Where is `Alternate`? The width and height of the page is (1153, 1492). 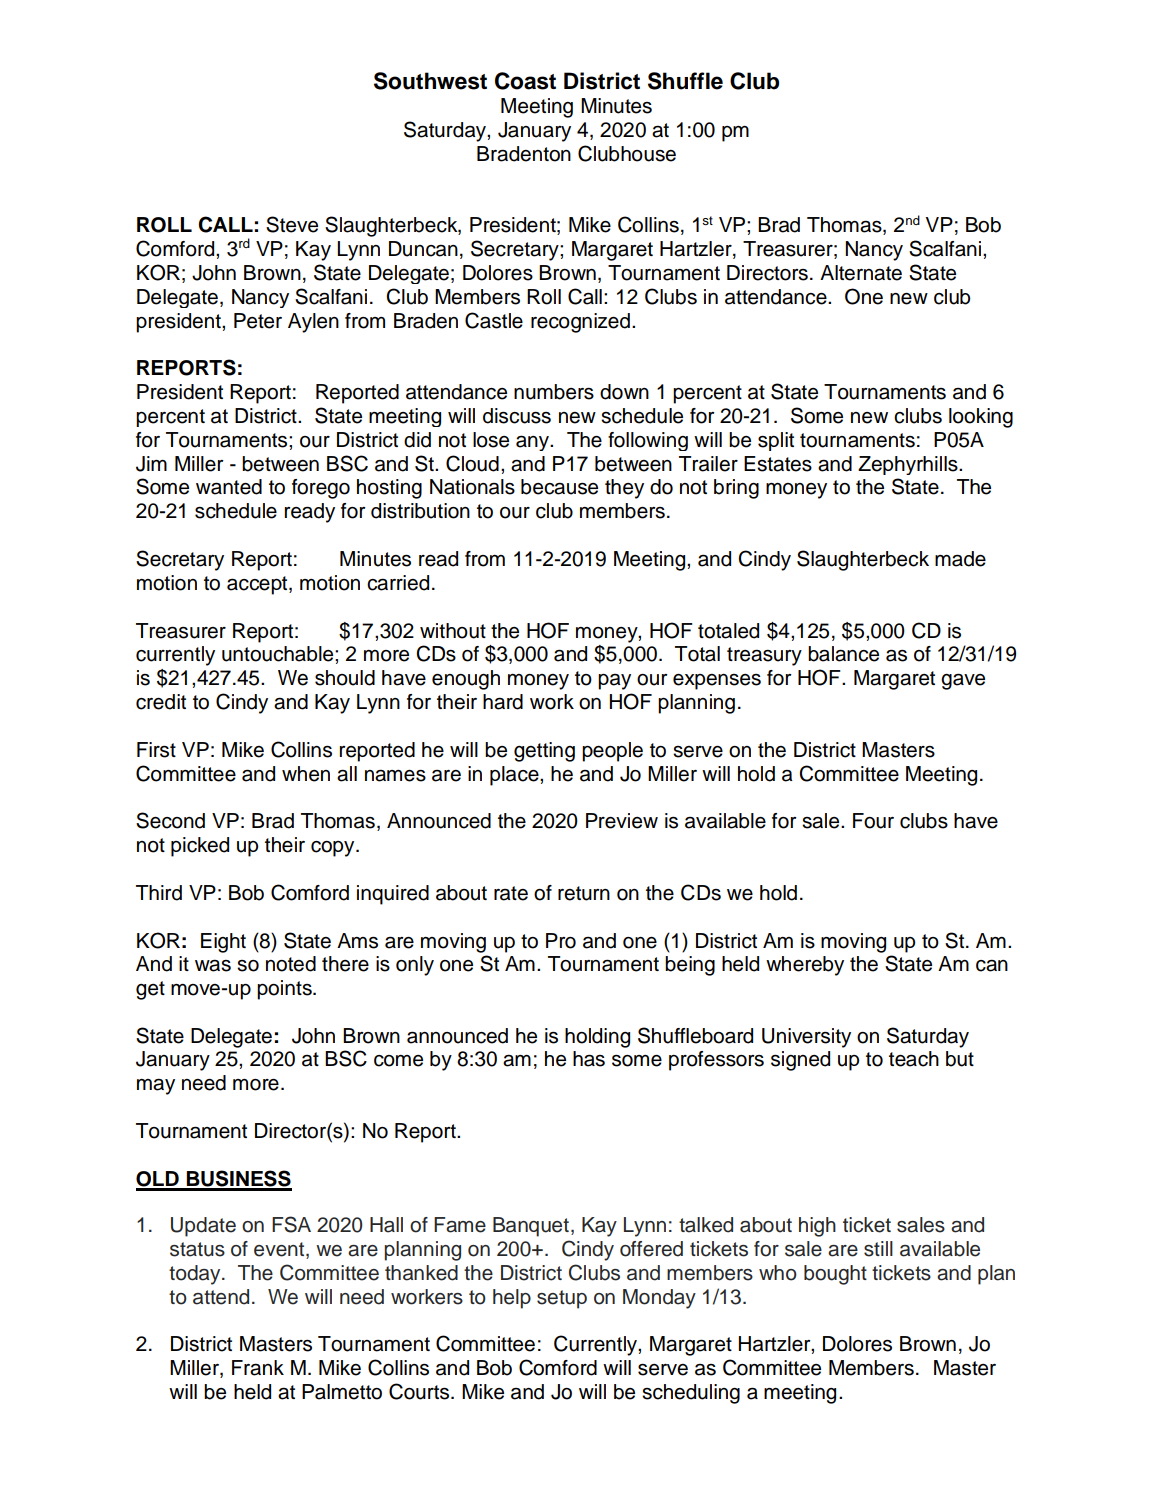 Alternate is located at coordinates (861, 273).
